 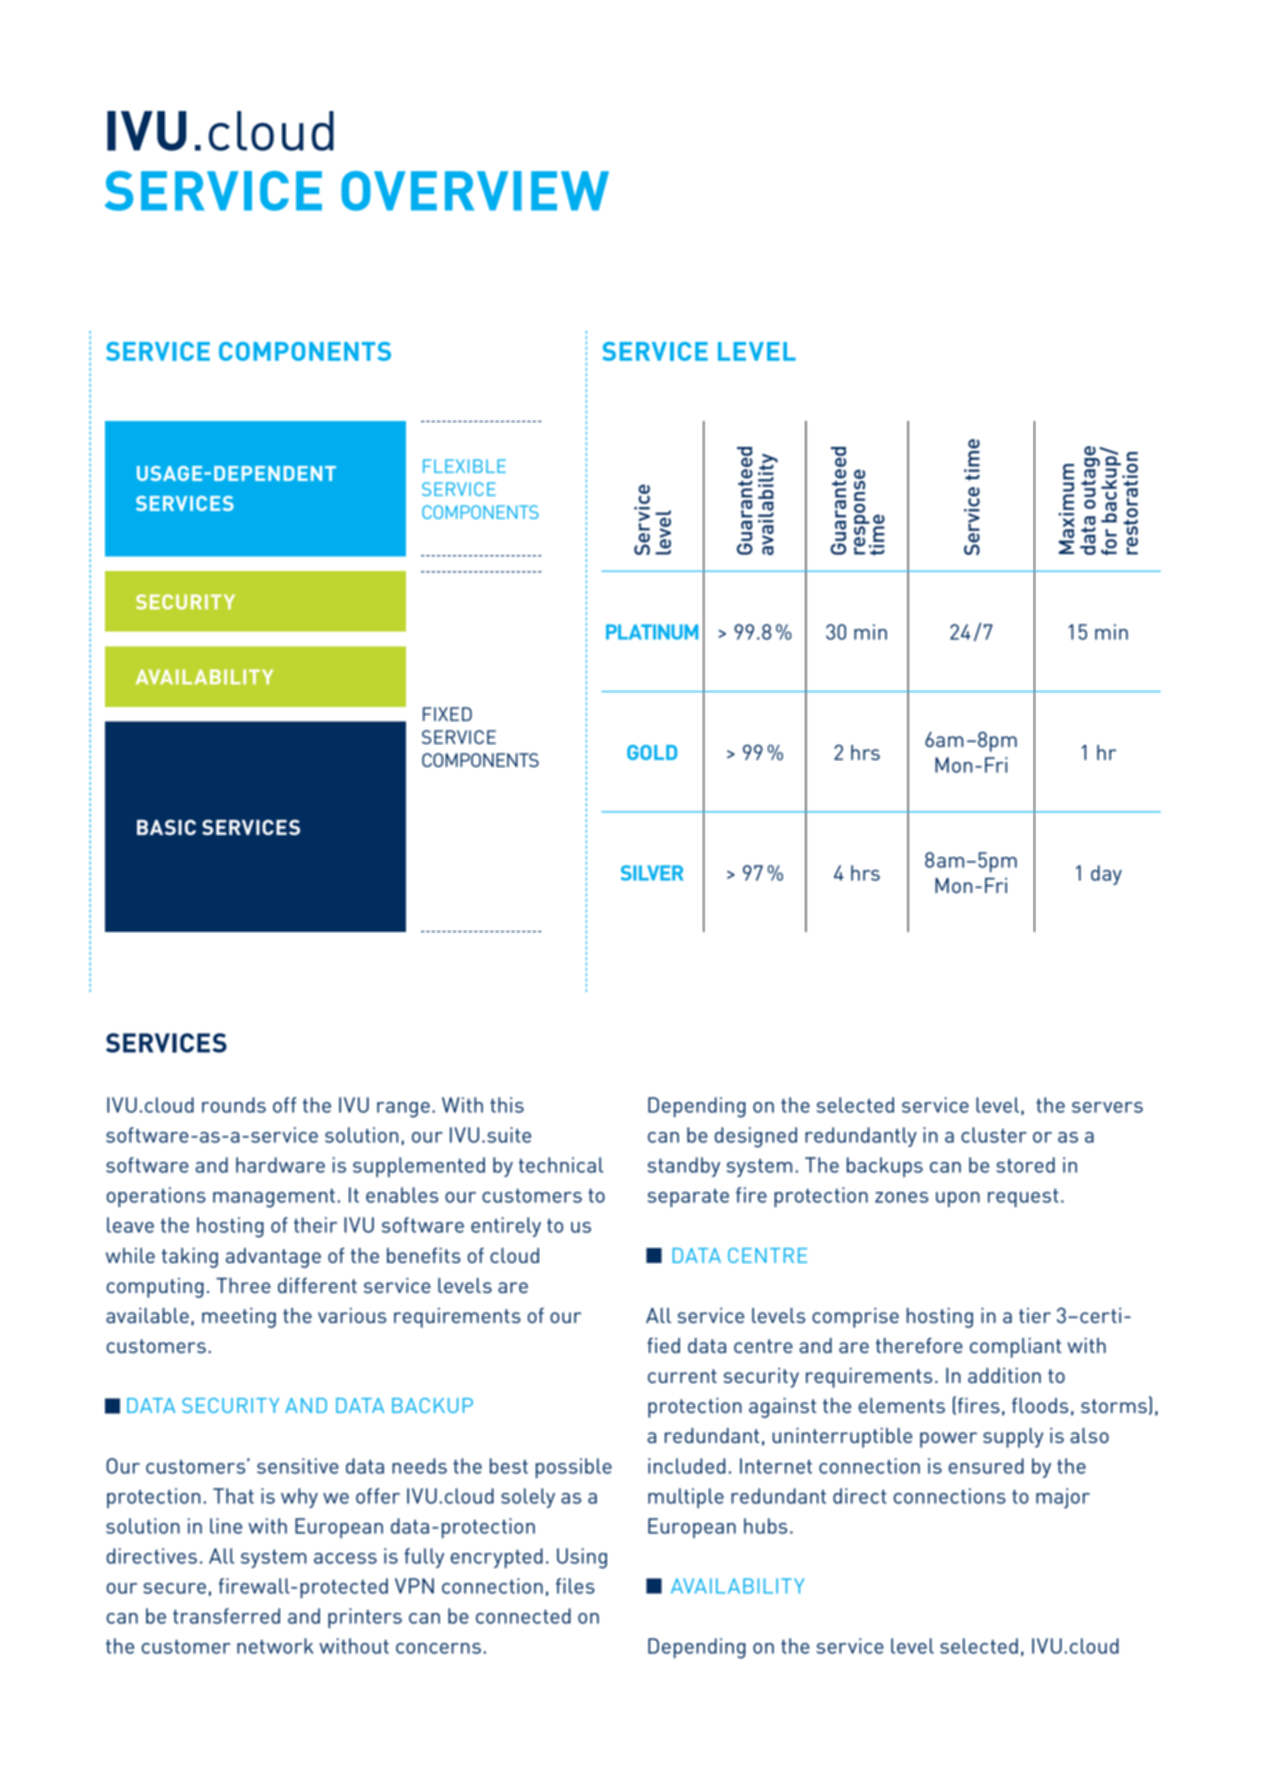 What do you see at coordinates (226, 1616) in the image?
I see `transferred` at bounding box center [226, 1616].
